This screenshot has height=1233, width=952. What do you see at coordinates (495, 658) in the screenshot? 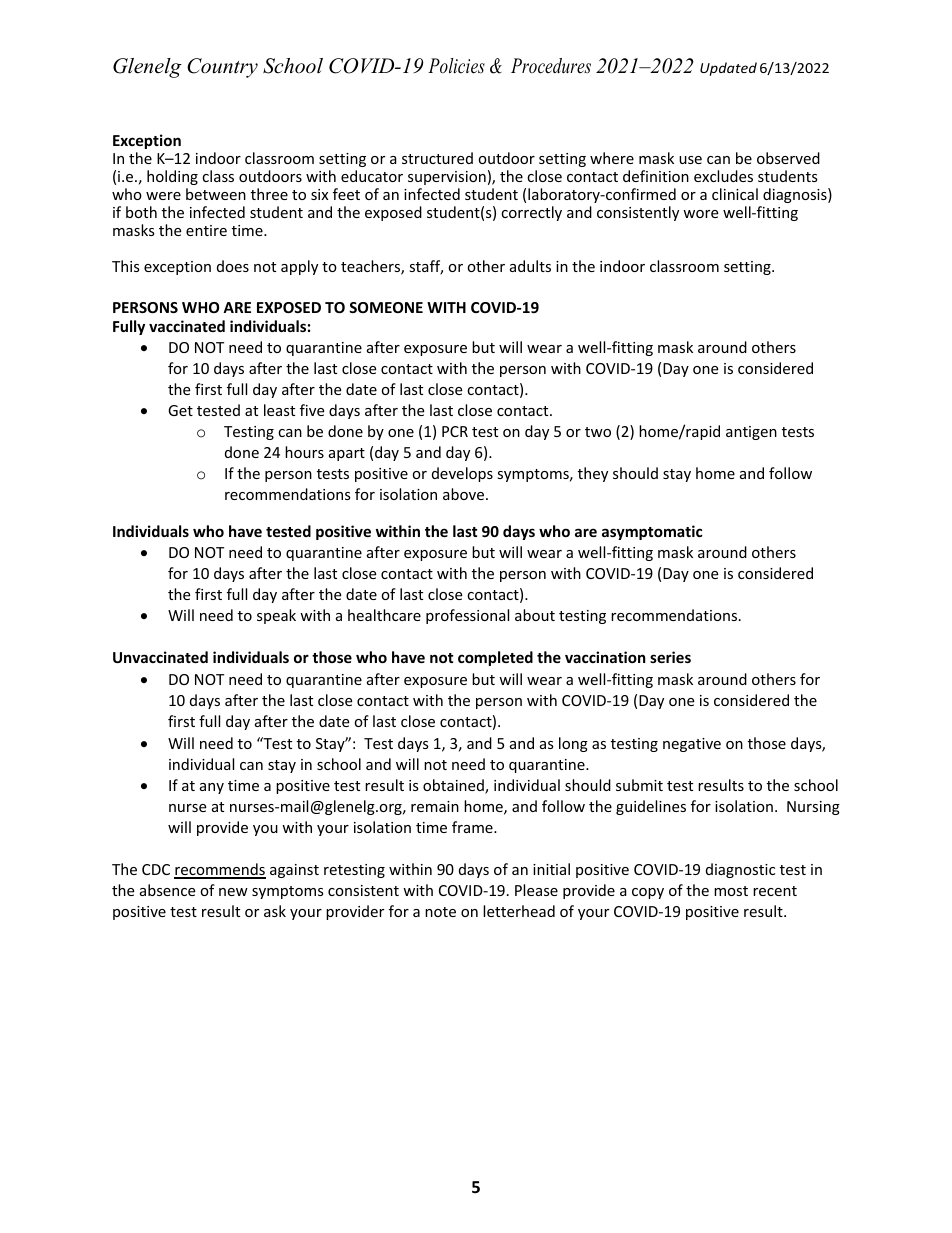
I see `completed` at bounding box center [495, 658].
